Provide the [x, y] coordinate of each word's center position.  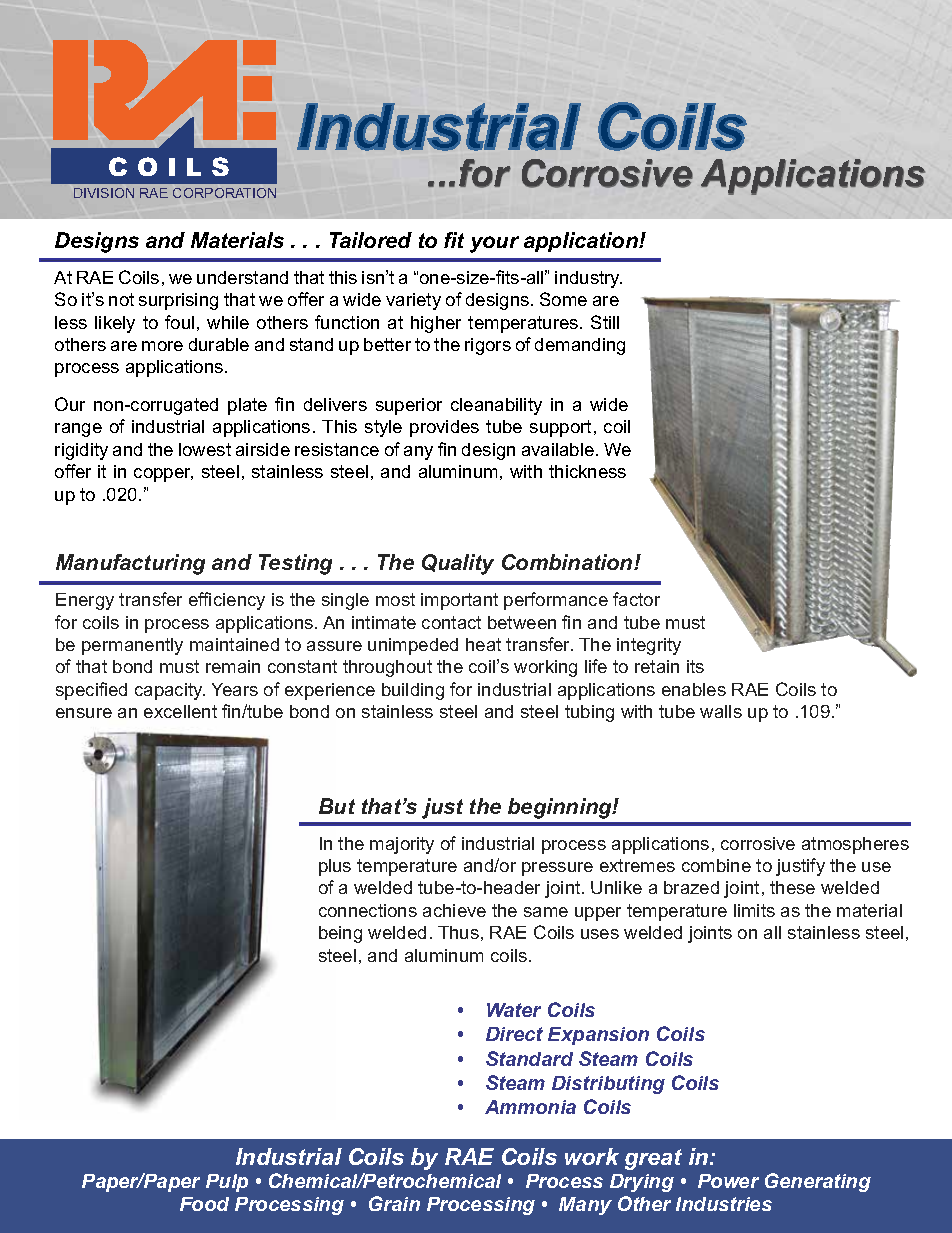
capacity [170, 691]
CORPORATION [224, 193]
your [494, 244]
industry [588, 279]
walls [721, 711]
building [413, 691]
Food [204, 1204]
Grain [394, 1203]
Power [728, 1181]
